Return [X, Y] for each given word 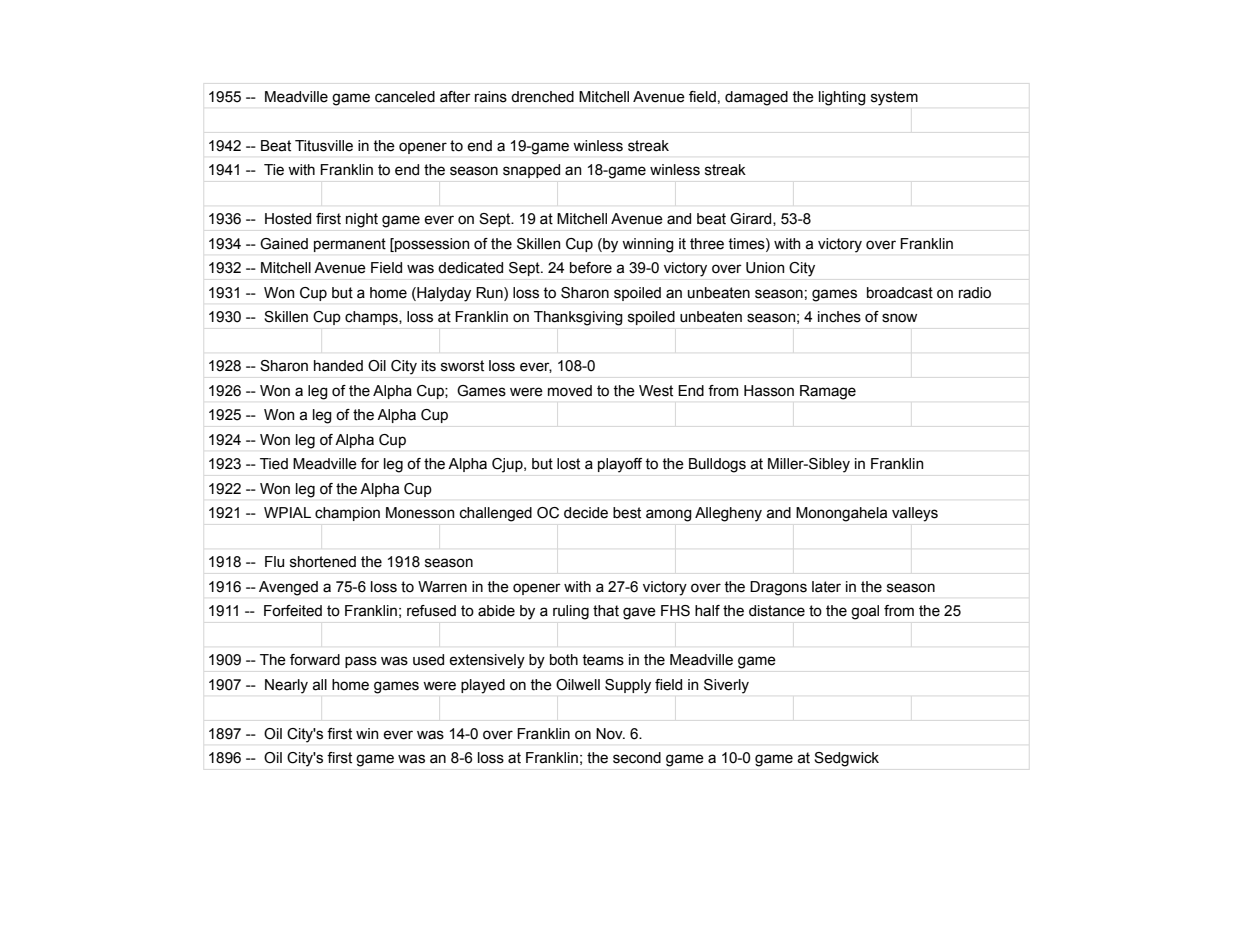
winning [648, 245]
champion [347, 514]
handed [338, 366]
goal [865, 612]
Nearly [286, 686]
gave [639, 613]
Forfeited [293, 611]
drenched [542, 97]
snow [899, 318]
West [656, 391]
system [894, 98]
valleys [915, 514]
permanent [350, 245]
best [627, 513]
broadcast [900, 293]
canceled [405, 97]
